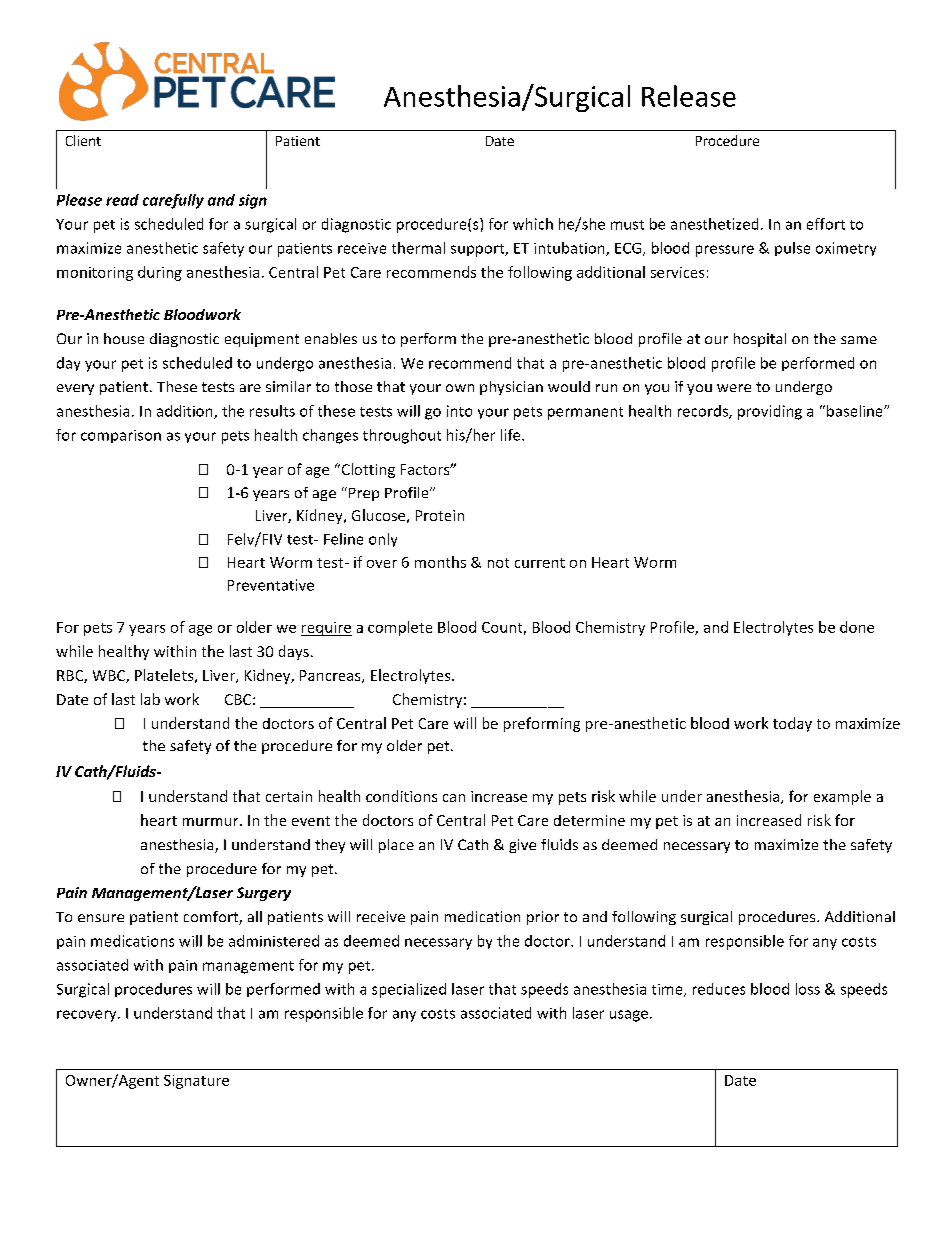  What do you see at coordinates (409, 990) in the document?
I see `specialized` at bounding box center [409, 990].
